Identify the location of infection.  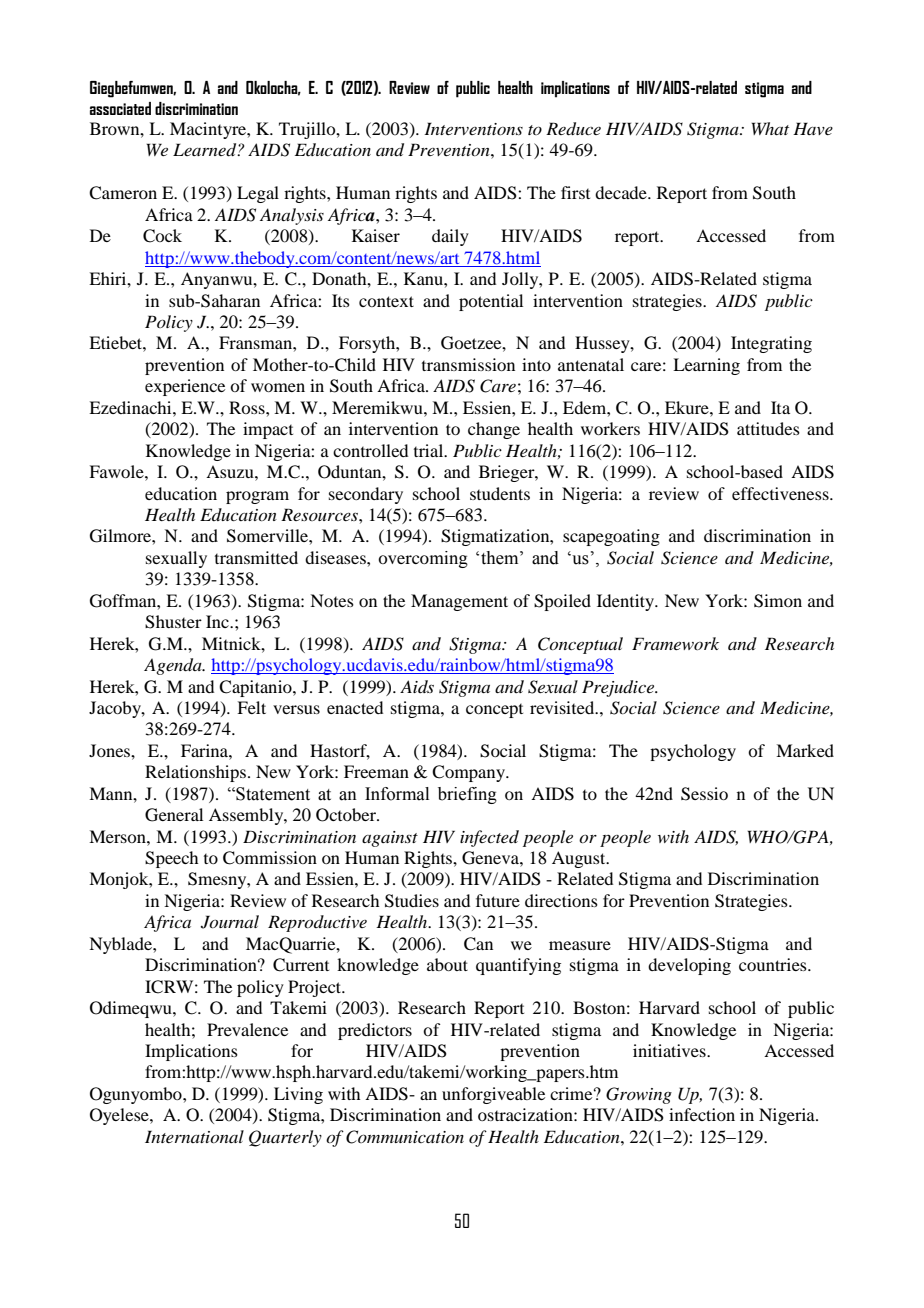
(702, 1114).
